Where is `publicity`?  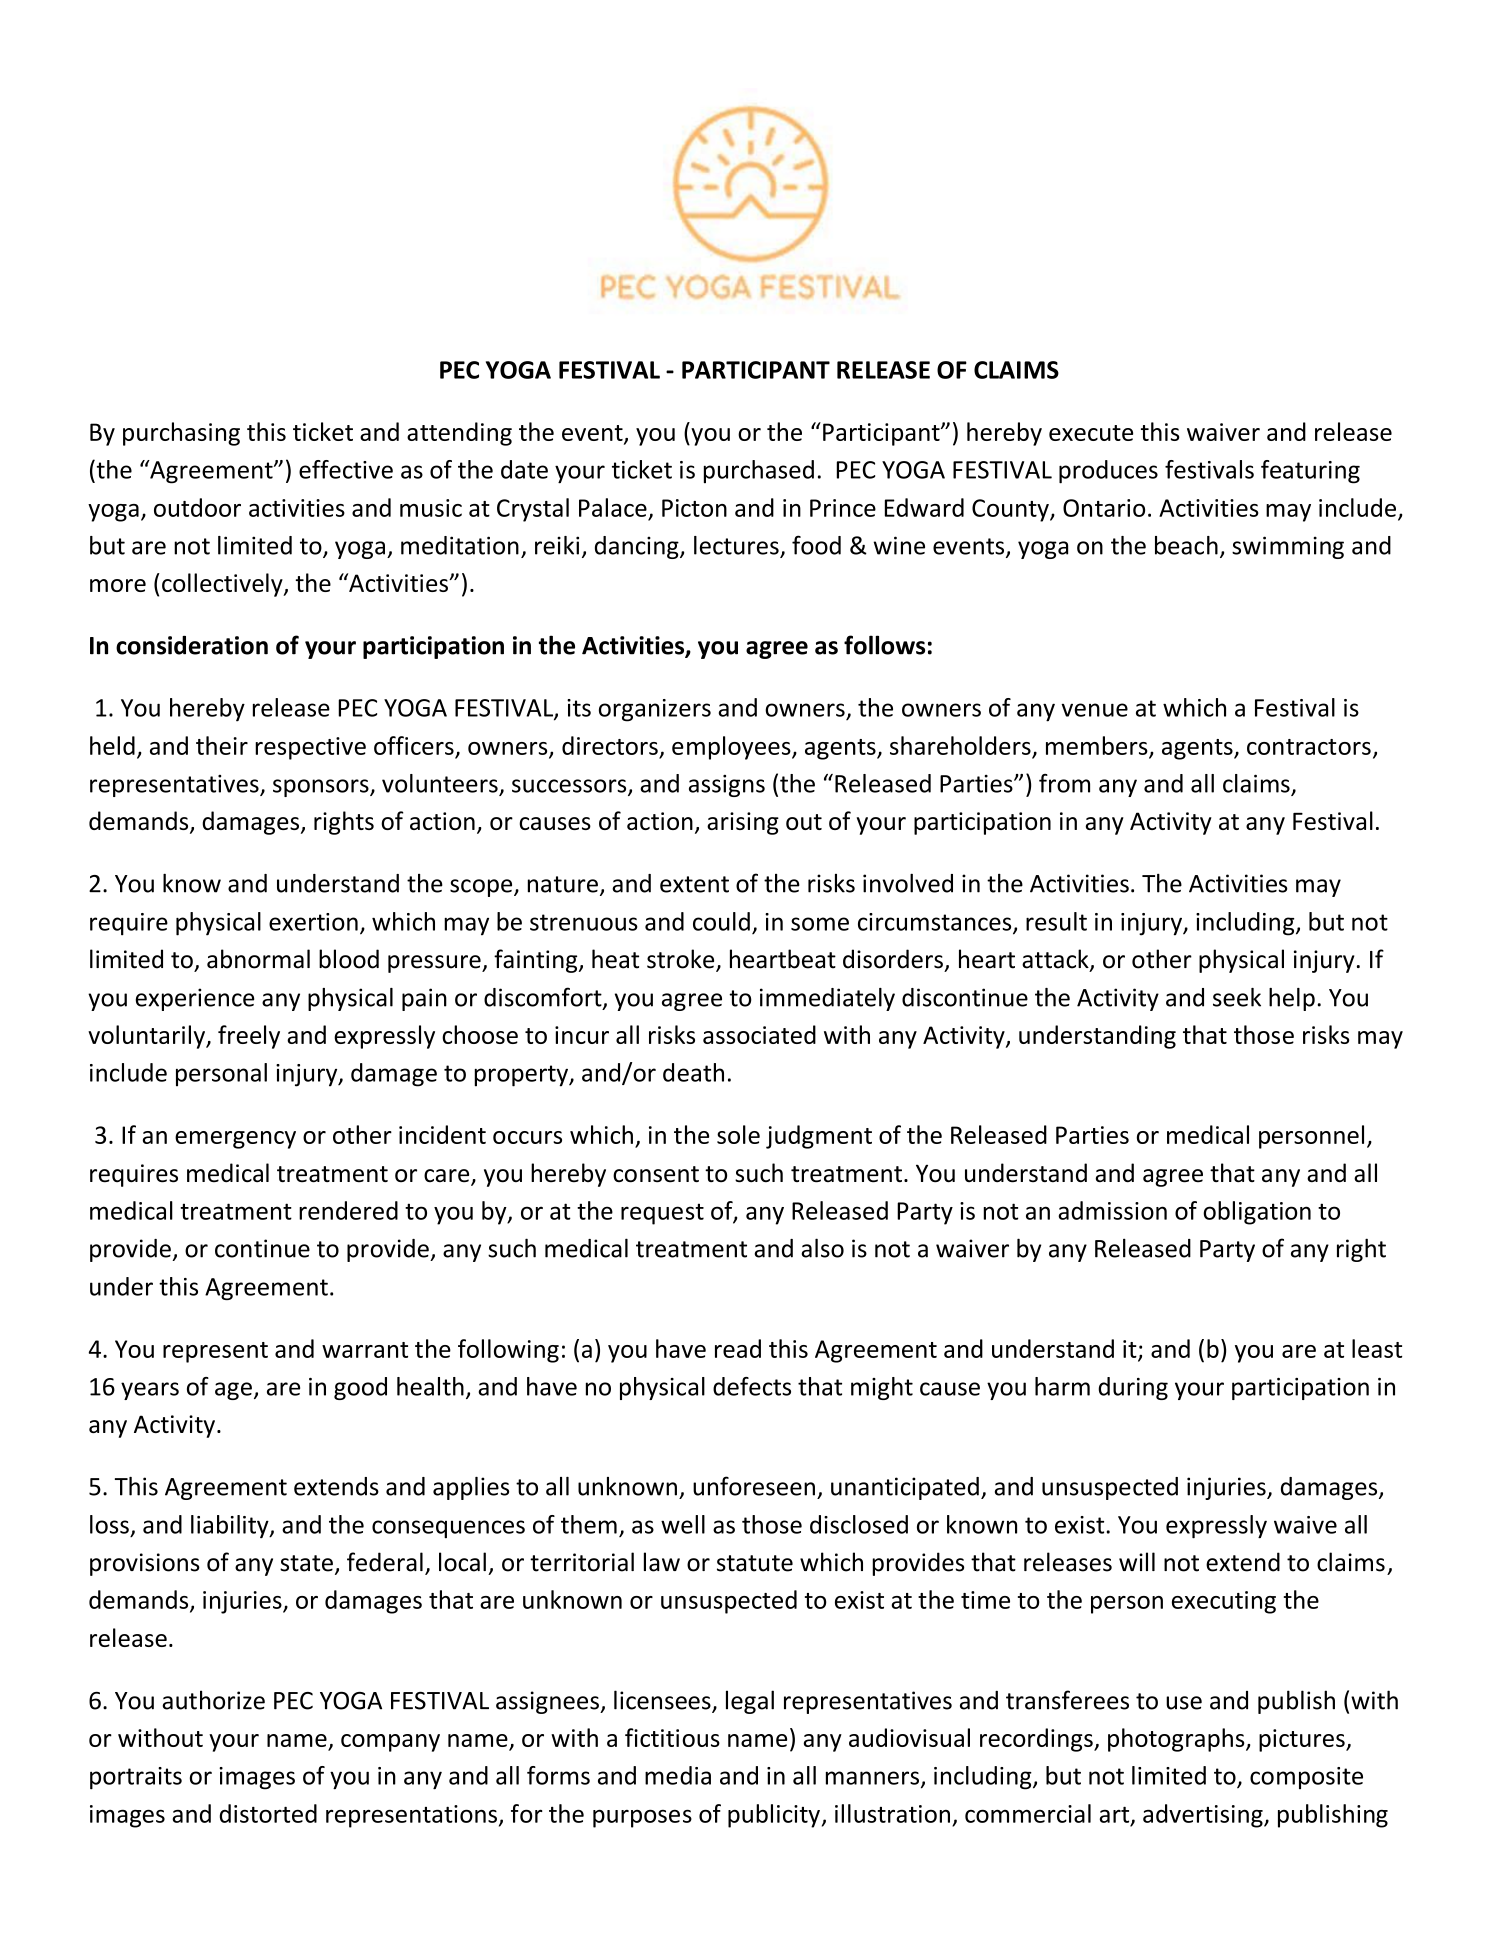 publicity is located at coordinates (774, 1816).
